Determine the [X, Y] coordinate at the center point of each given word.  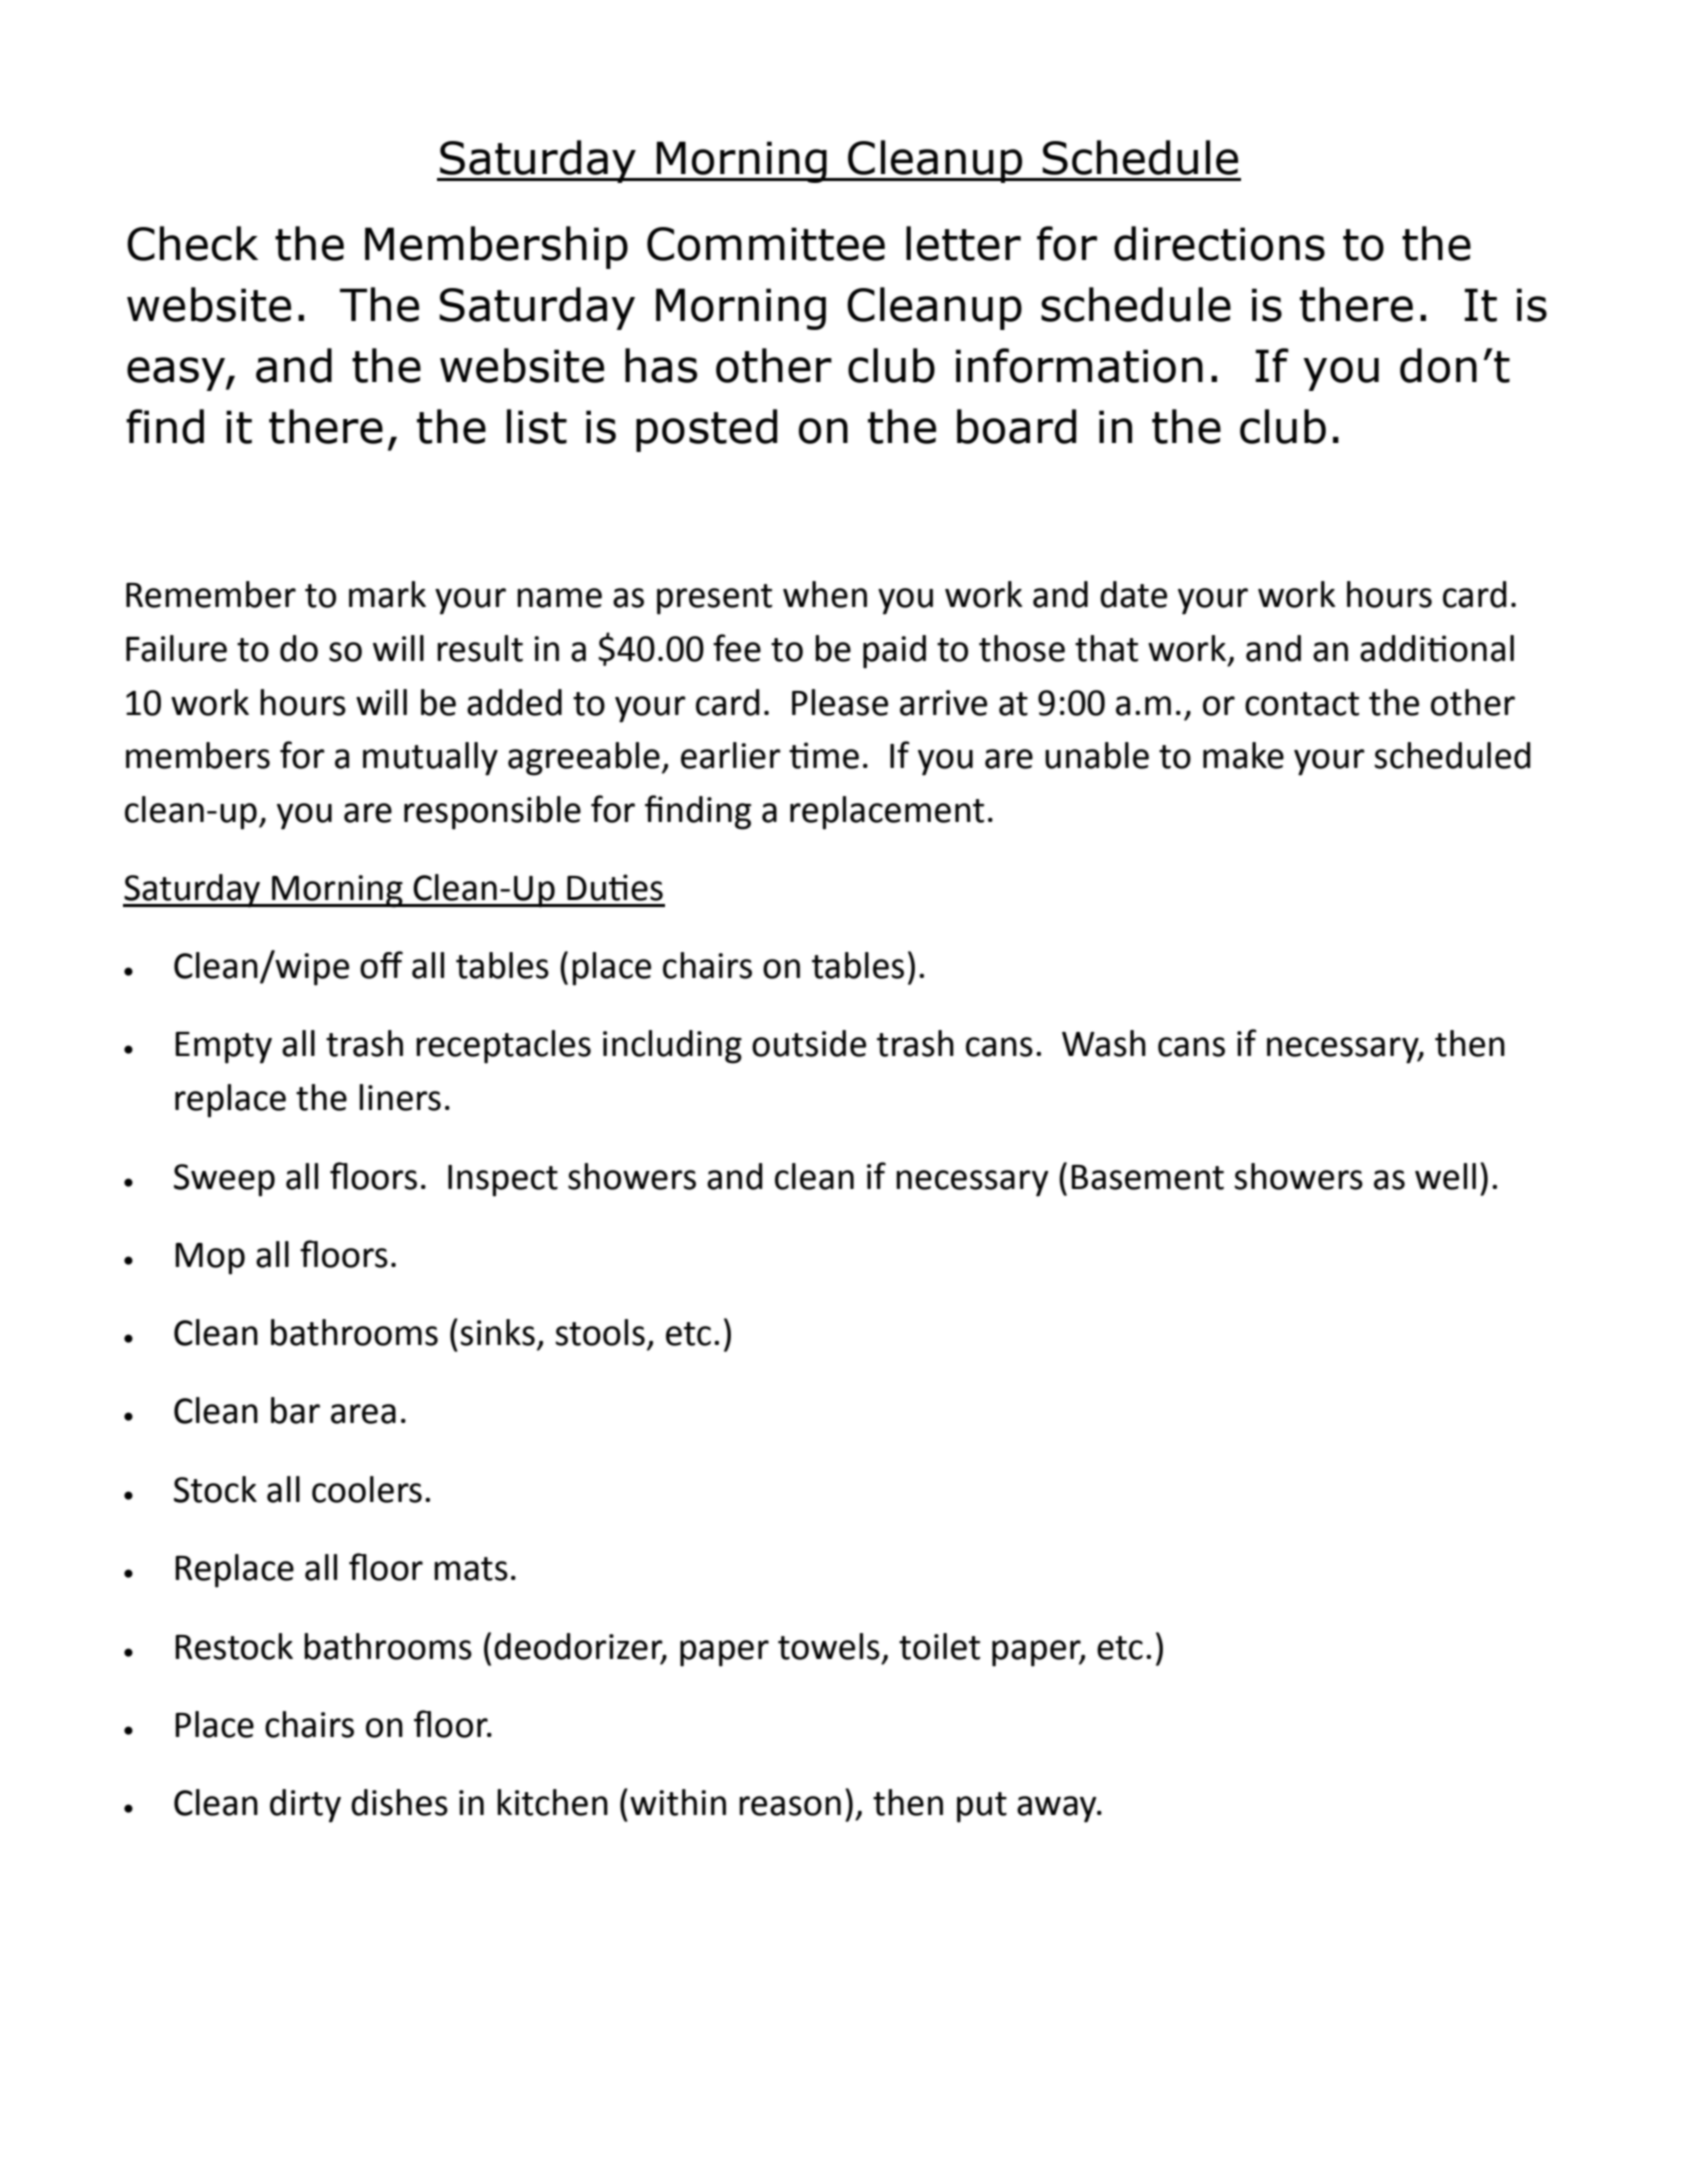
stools [600, 1332]
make [1243, 755]
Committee [766, 244]
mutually [430, 759]
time [824, 755]
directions [1219, 243]
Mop [210, 1259]
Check [192, 243]
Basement [1147, 1177]
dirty [305, 1806]
